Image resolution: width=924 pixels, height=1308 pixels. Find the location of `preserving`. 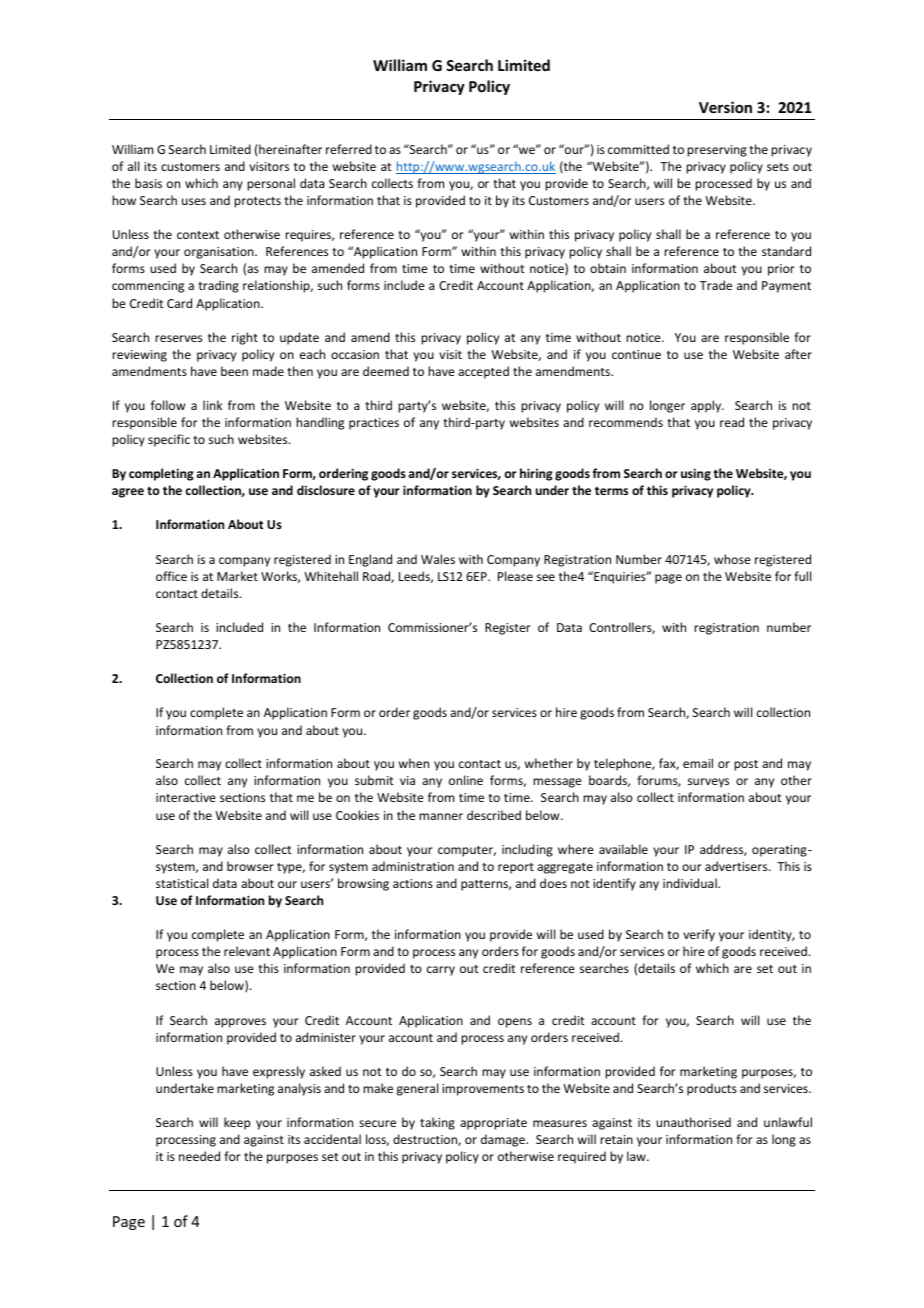

preserving is located at coordinates (717, 151).
